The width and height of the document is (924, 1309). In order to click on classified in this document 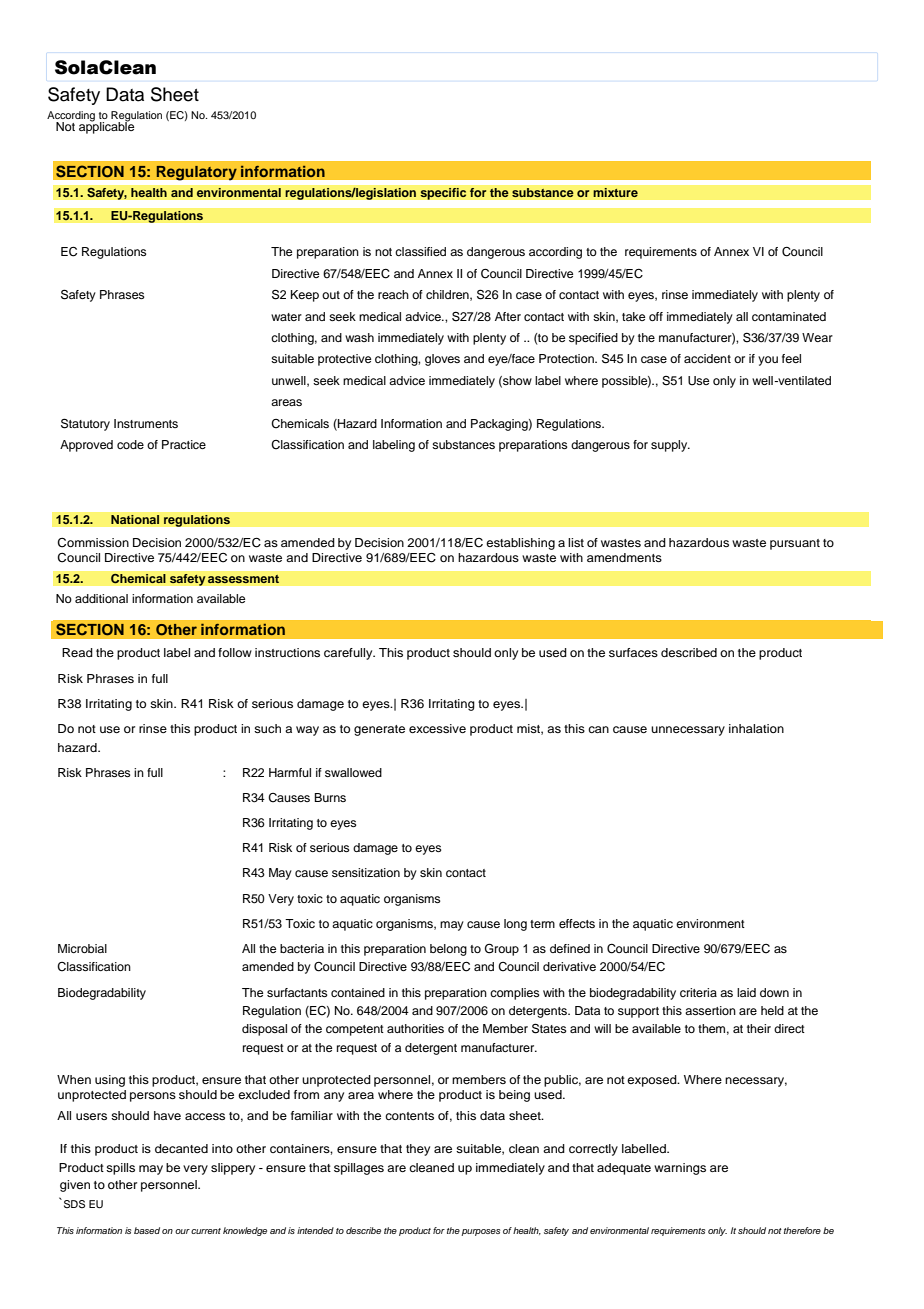, I will do `click(420, 251)`.
